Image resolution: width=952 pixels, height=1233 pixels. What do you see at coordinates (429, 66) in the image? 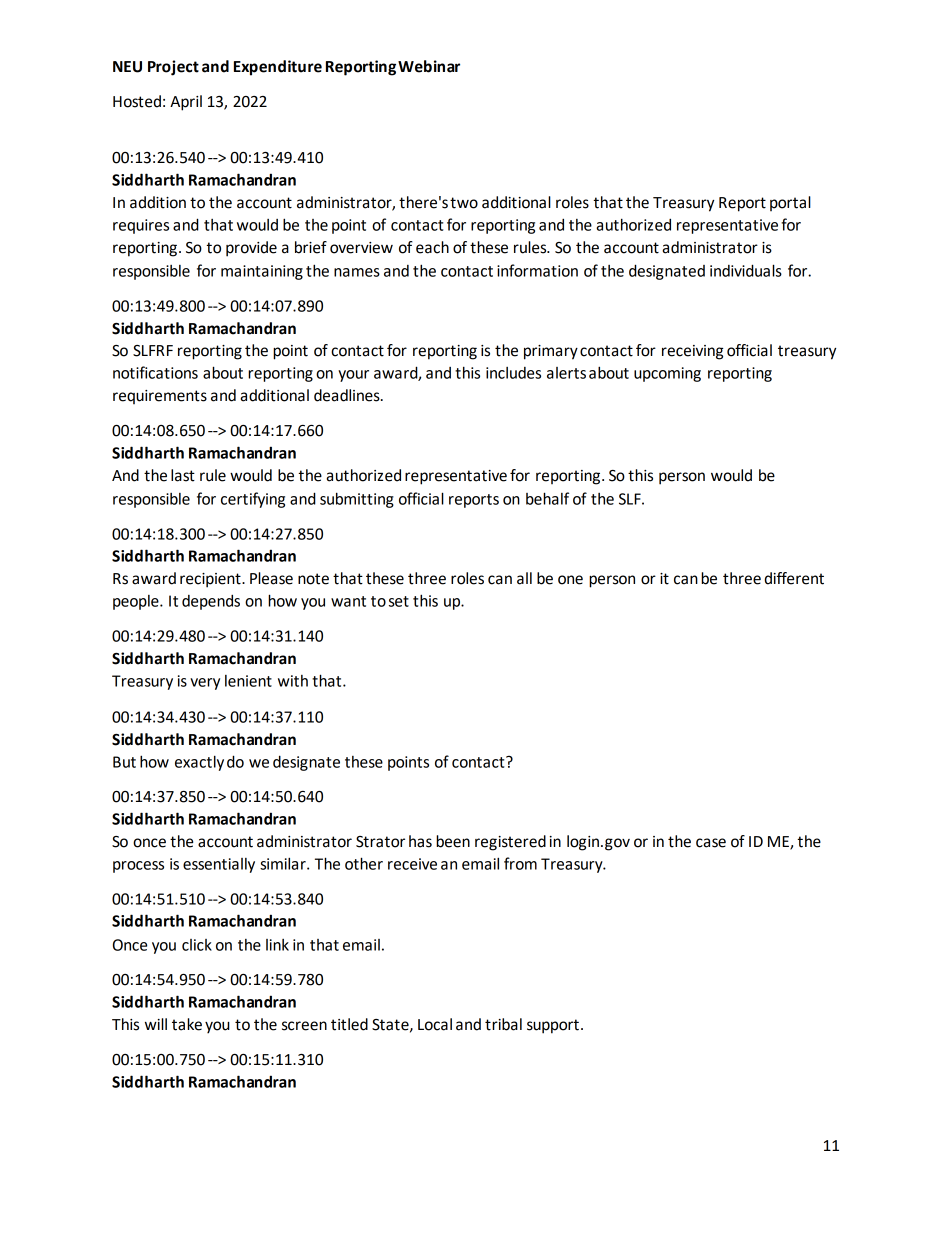
I see `Webinar` at bounding box center [429, 66].
